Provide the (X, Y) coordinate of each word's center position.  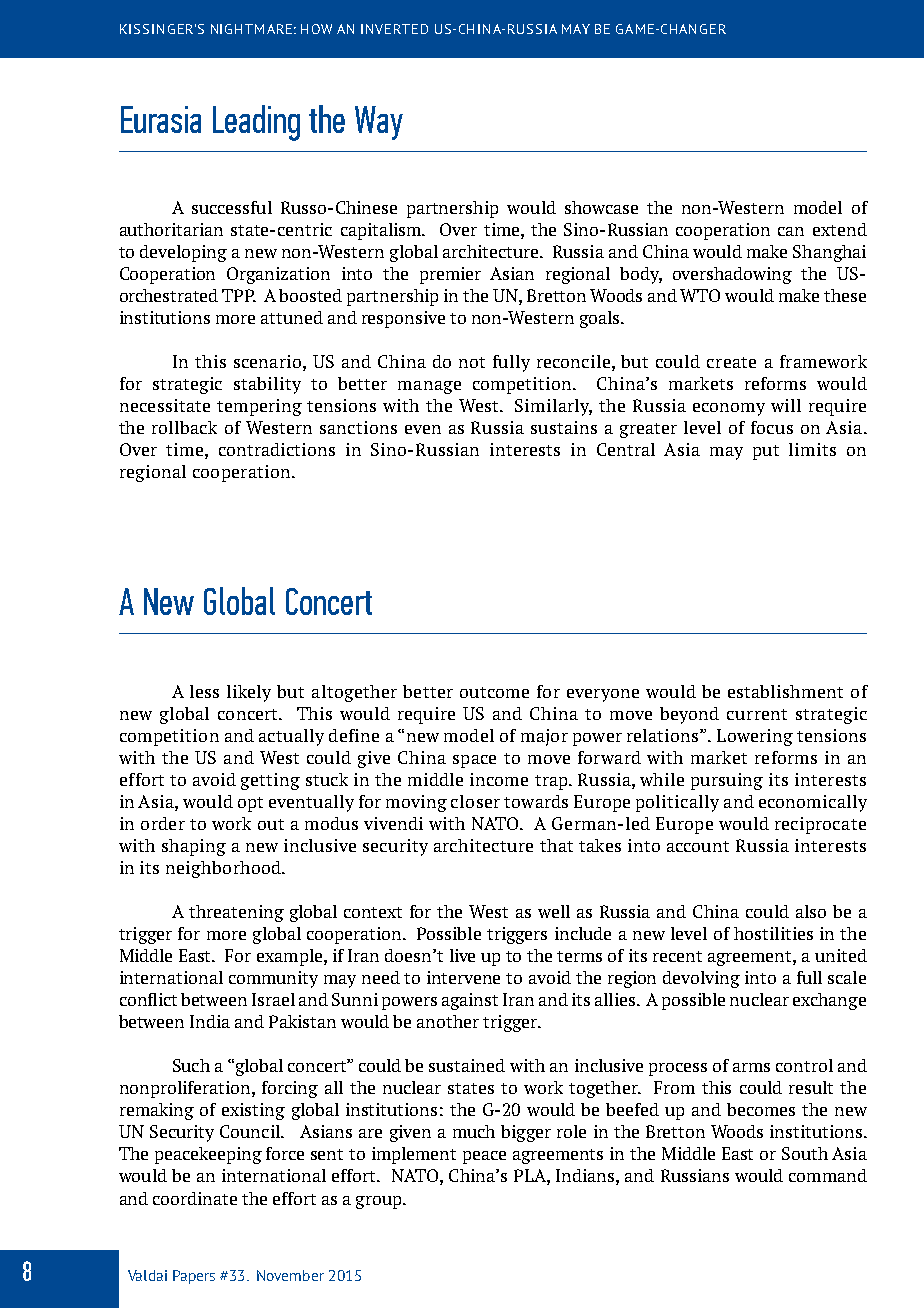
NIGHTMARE (251, 29)
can (791, 231)
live (462, 955)
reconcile (575, 361)
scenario (267, 361)
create (731, 362)
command (828, 1175)
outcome (494, 692)
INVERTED (394, 29)
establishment (785, 691)
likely (249, 693)
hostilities (773, 933)
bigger (526, 1133)
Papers (194, 1277)
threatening (236, 913)
